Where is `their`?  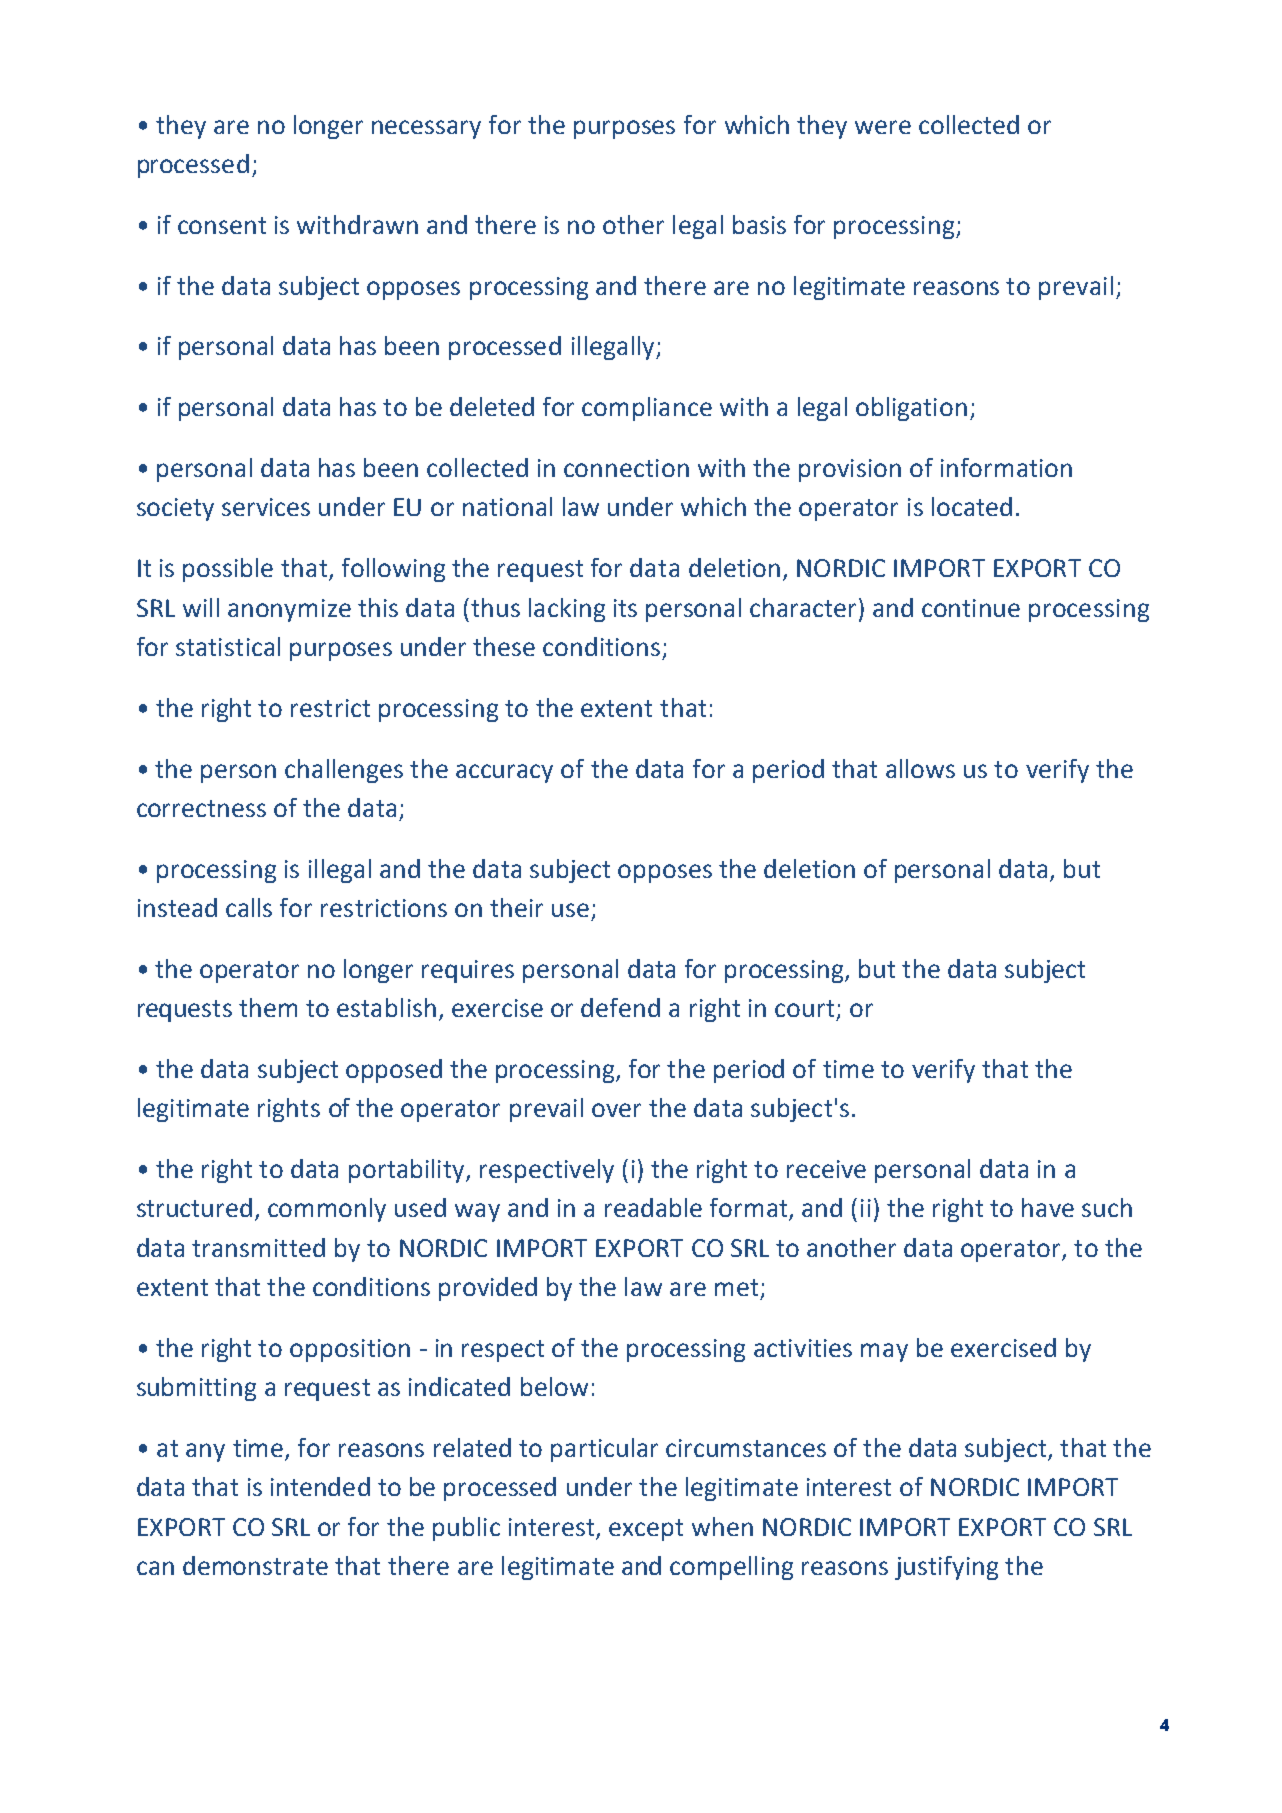
their is located at coordinates (516, 907).
